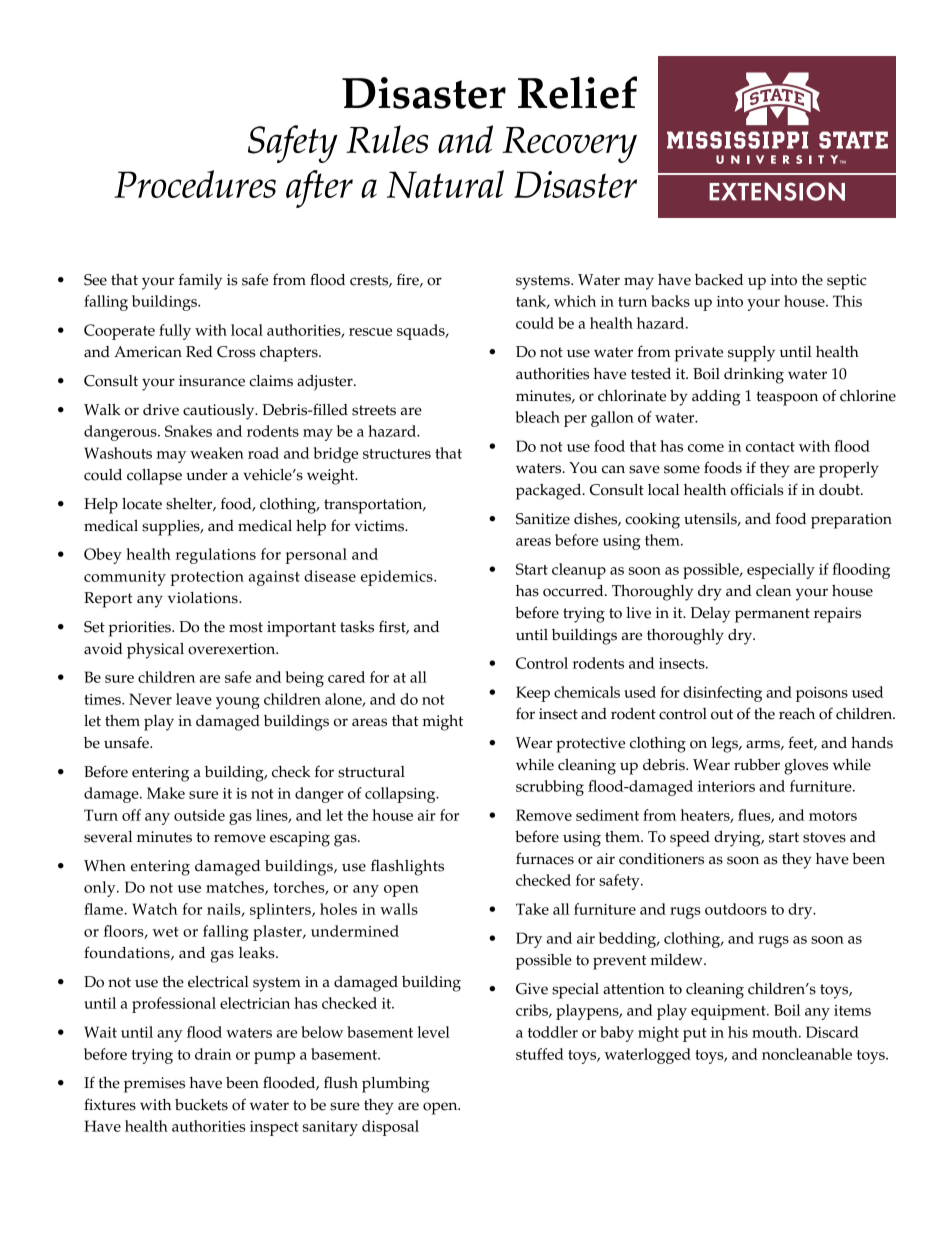 This screenshot has height=1233, width=952. Describe the element at coordinates (166, 793) in the screenshot. I see `Make` at that location.
